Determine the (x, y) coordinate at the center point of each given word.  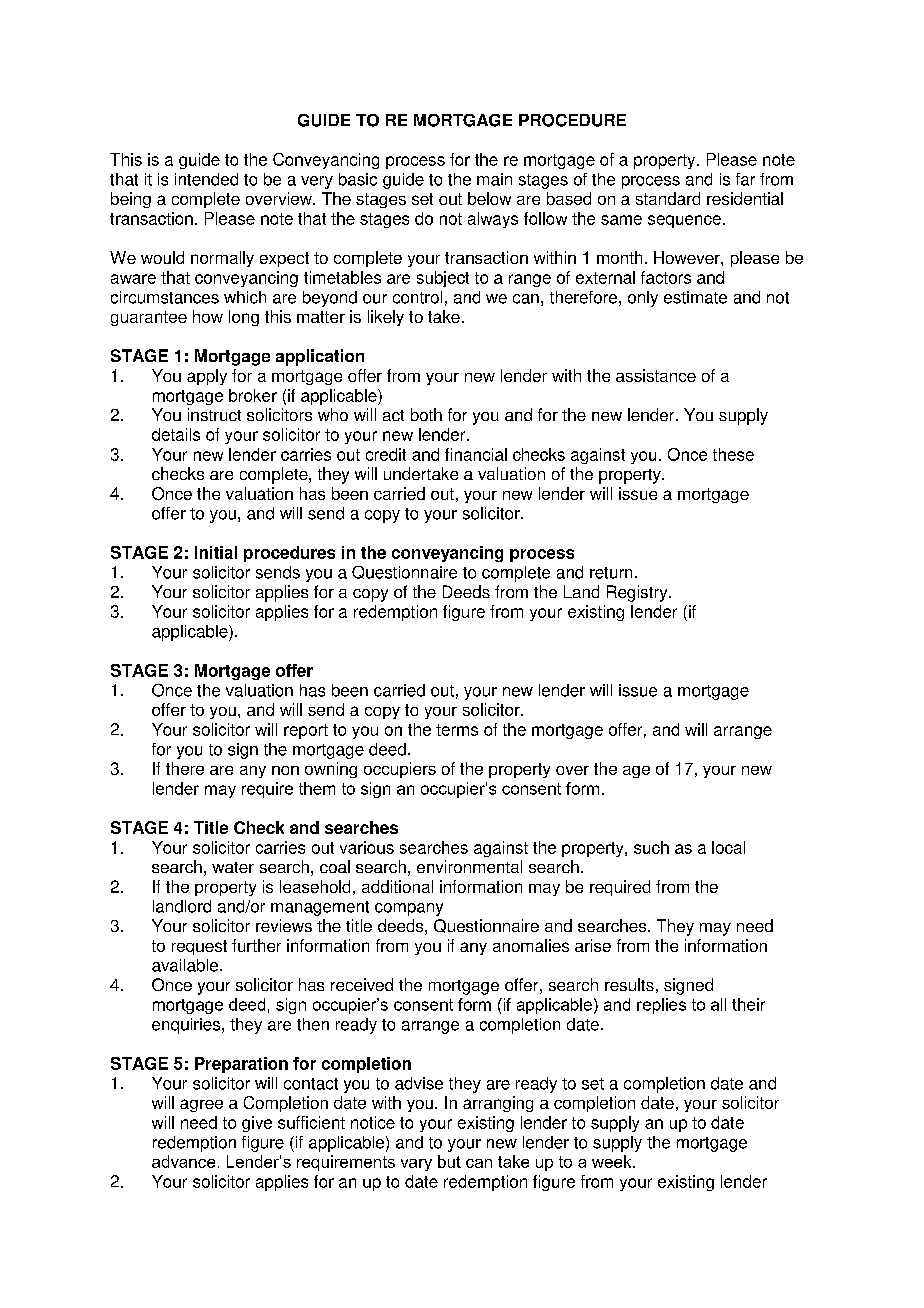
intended (206, 179)
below (489, 198)
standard (668, 198)
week (613, 1161)
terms (457, 730)
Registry (638, 593)
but (449, 1161)
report (306, 731)
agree (201, 1105)
